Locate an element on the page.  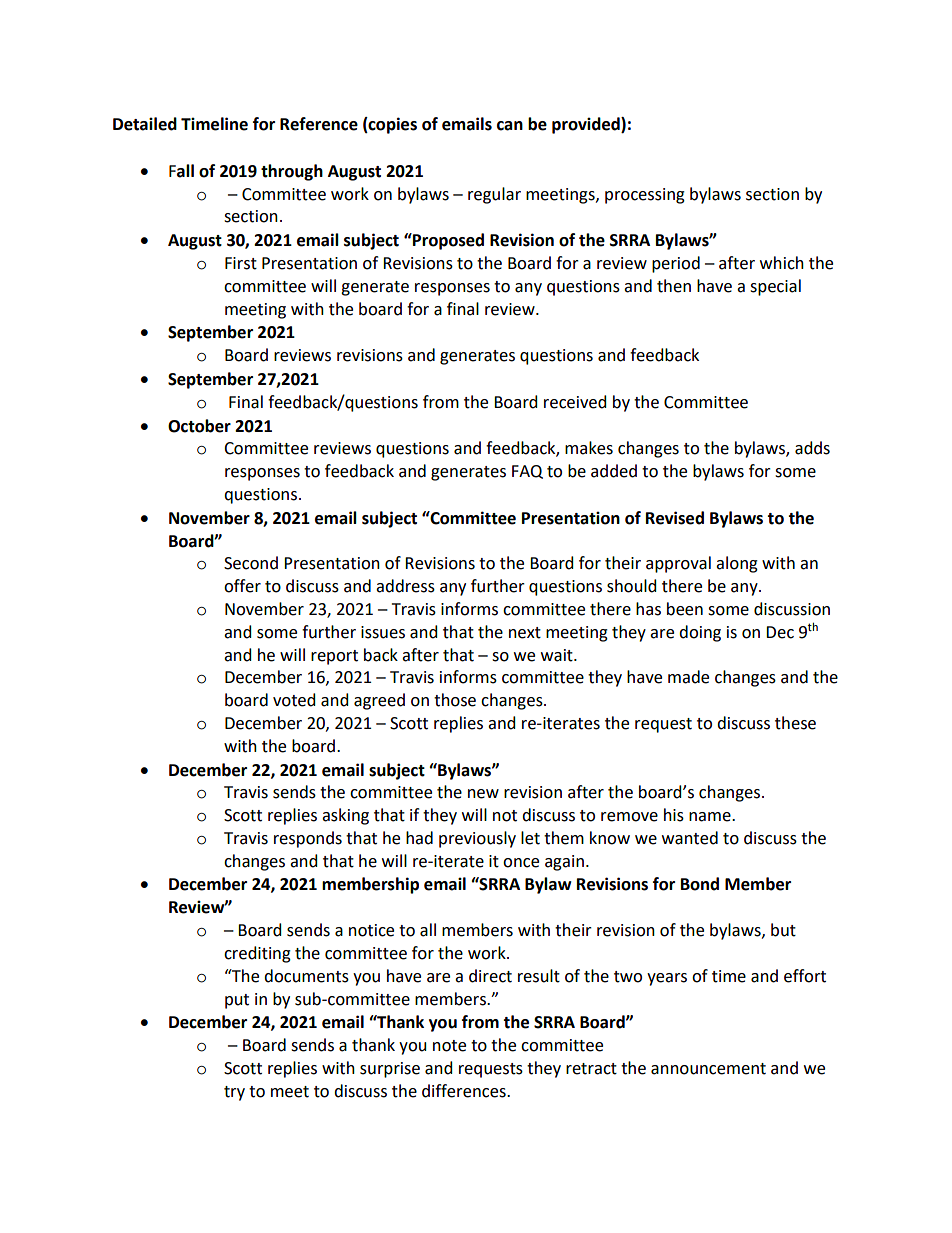
can is located at coordinates (510, 126).
